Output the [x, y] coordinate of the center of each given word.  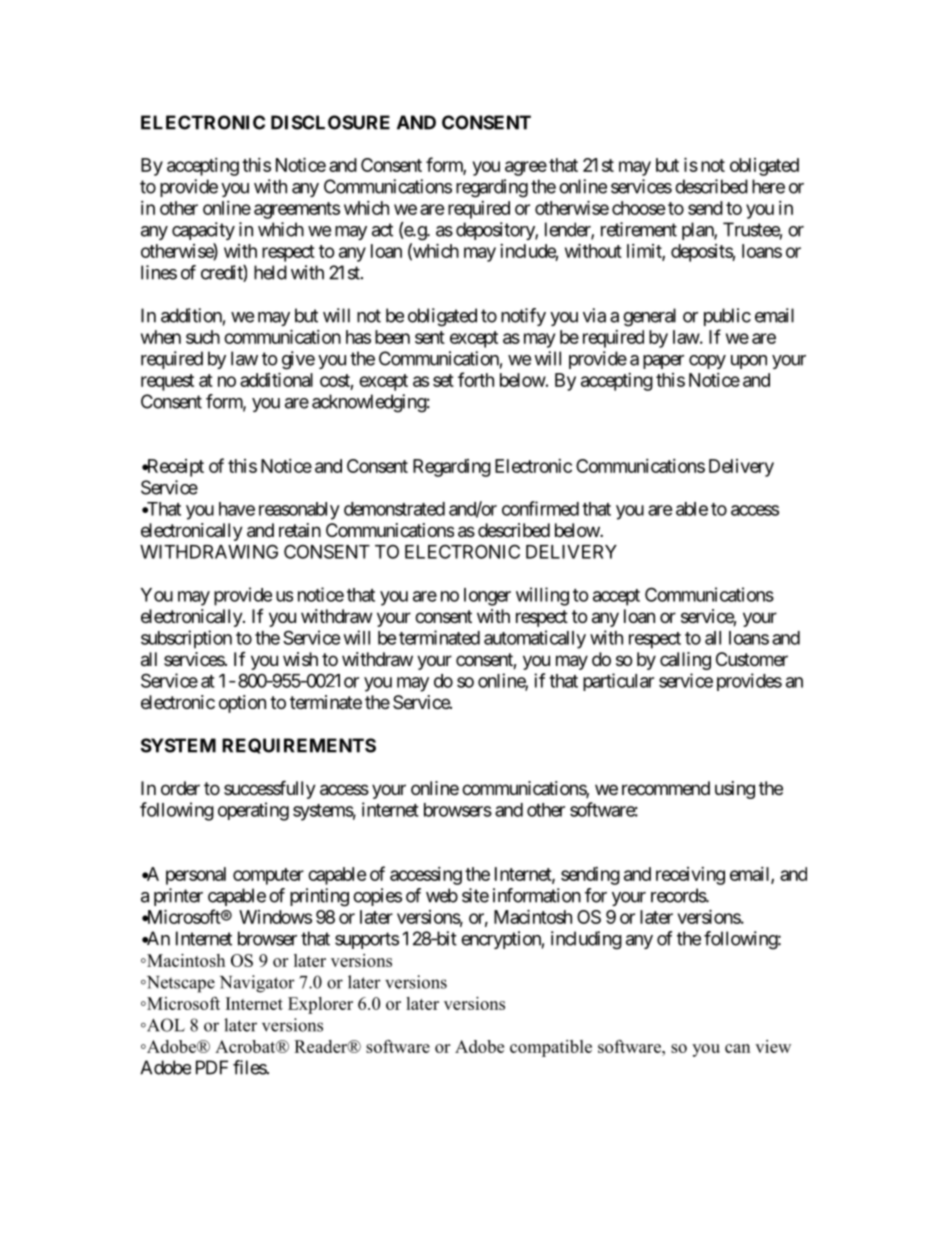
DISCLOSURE [330, 122]
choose [639, 208]
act [382, 230]
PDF [212, 1067]
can [737, 1048]
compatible [551, 1048]
